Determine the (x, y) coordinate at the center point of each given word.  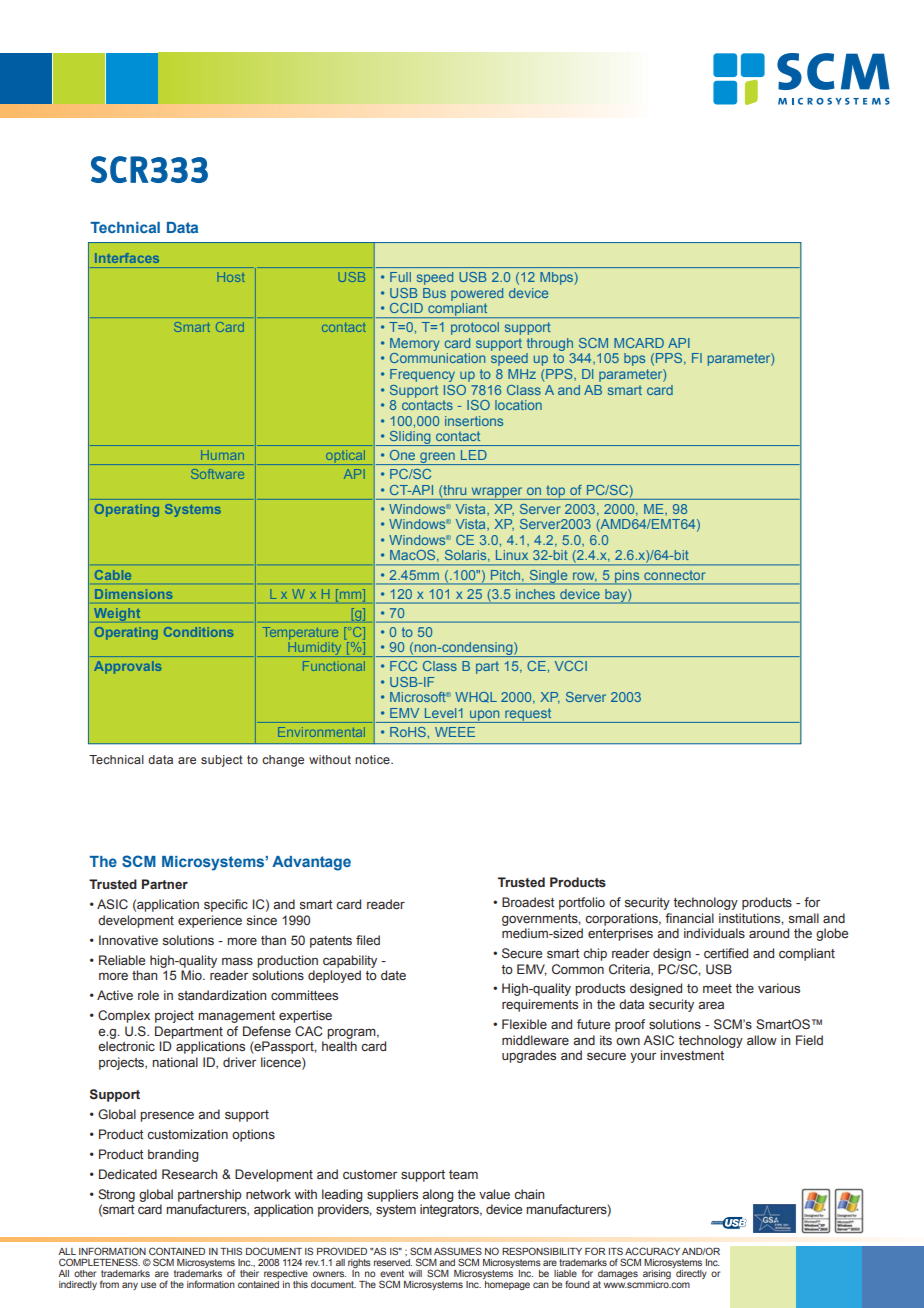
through (550, 344)
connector (674, 575)
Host (231, 277)
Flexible (524, 1024)
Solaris (467, 556)
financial (689, 918)
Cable (113, 575)
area (711, 1005)
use (148, 1285)
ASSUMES (458, 1251)
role (148, 995)
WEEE (455, 732)
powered (477, 294)
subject (222, 761)
